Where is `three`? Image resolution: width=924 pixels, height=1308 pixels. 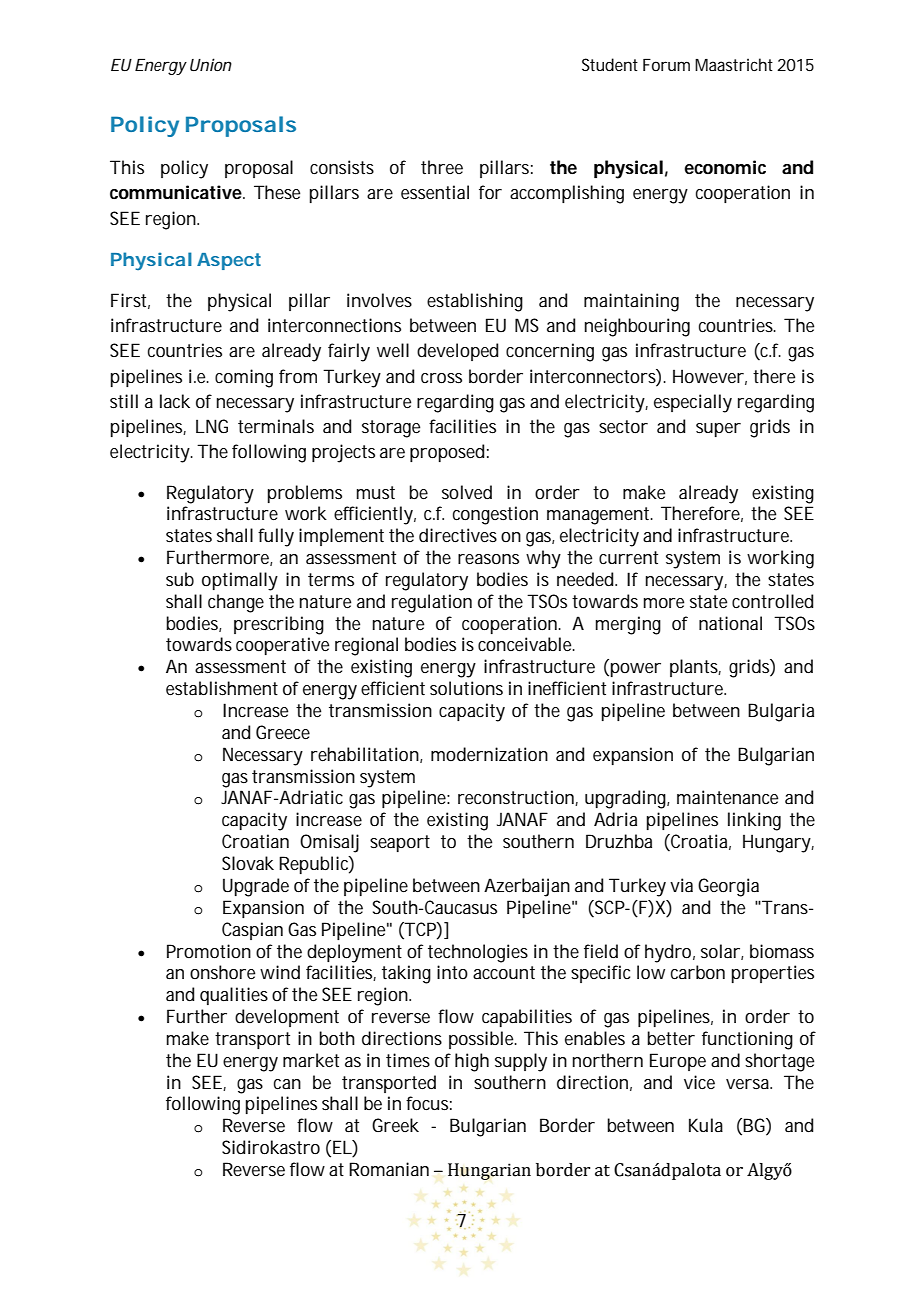
three is located at coordinates (442, 167).
